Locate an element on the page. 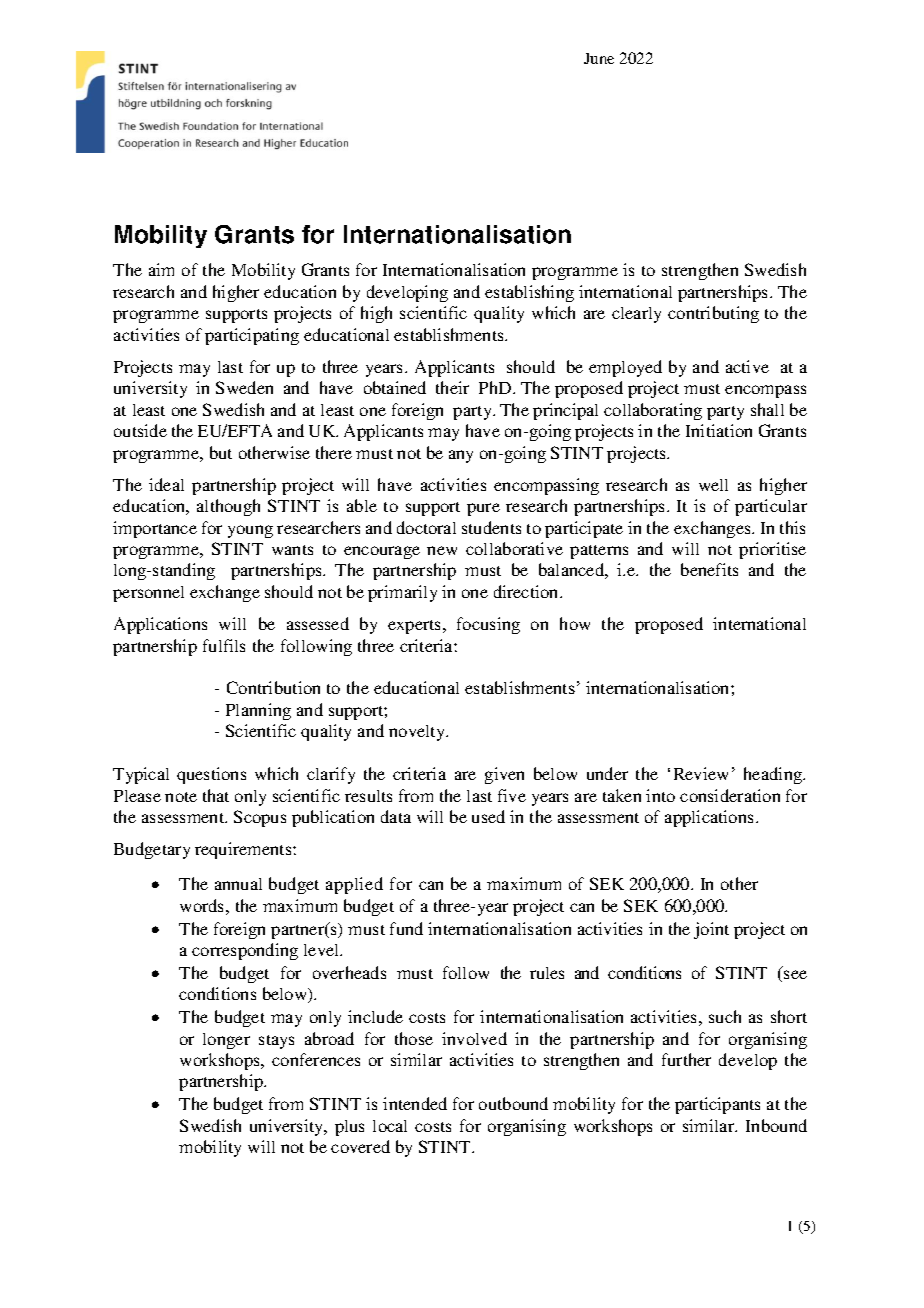 The height and width of the image is (1308, 924). benefits is located at coordinates (709, 569).
